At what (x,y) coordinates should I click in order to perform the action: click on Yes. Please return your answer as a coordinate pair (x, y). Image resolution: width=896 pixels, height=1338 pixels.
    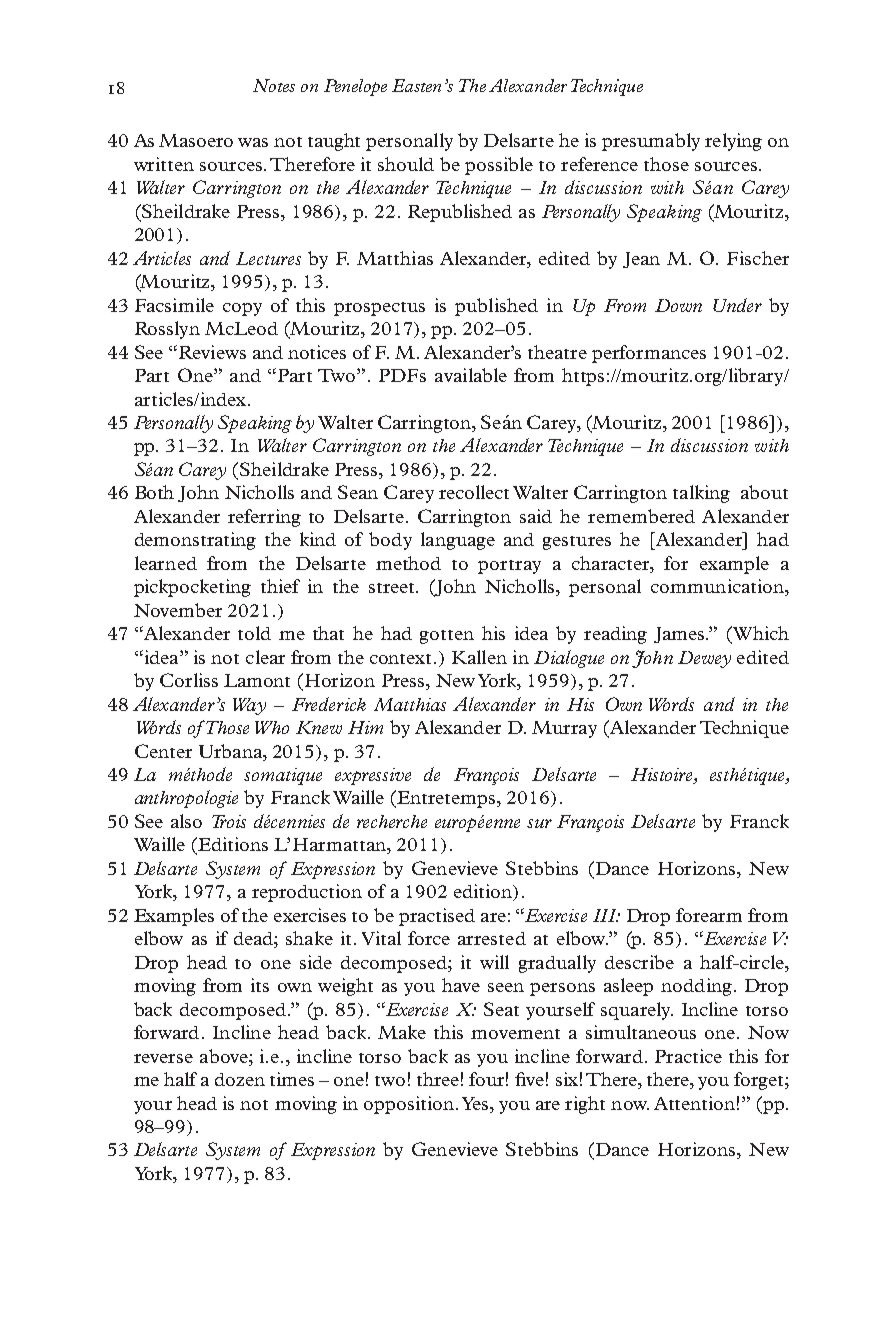
    Looking at the image, I should click on (476, 1103).
